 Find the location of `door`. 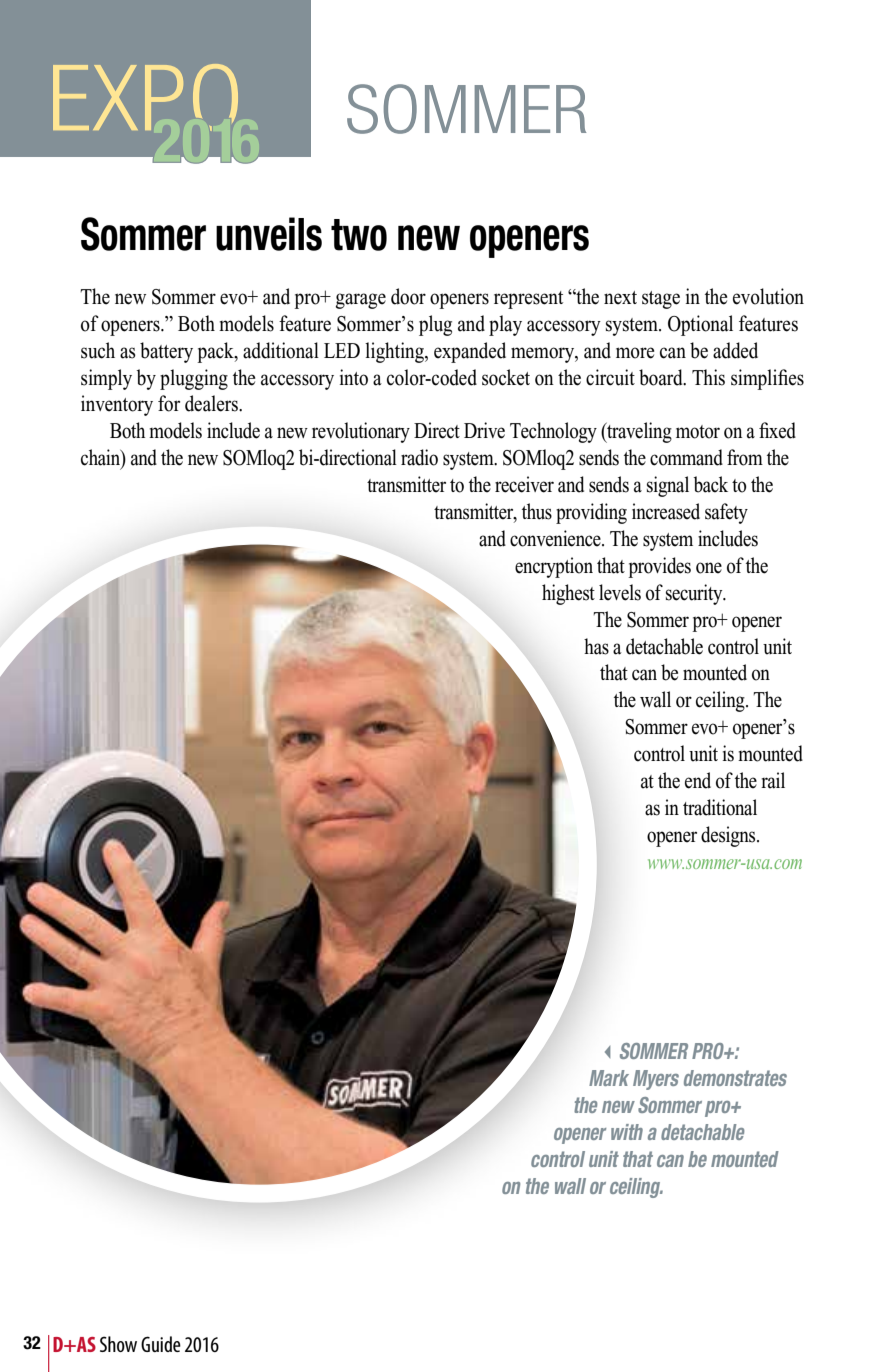

door is located at coordinates (408, 296).
